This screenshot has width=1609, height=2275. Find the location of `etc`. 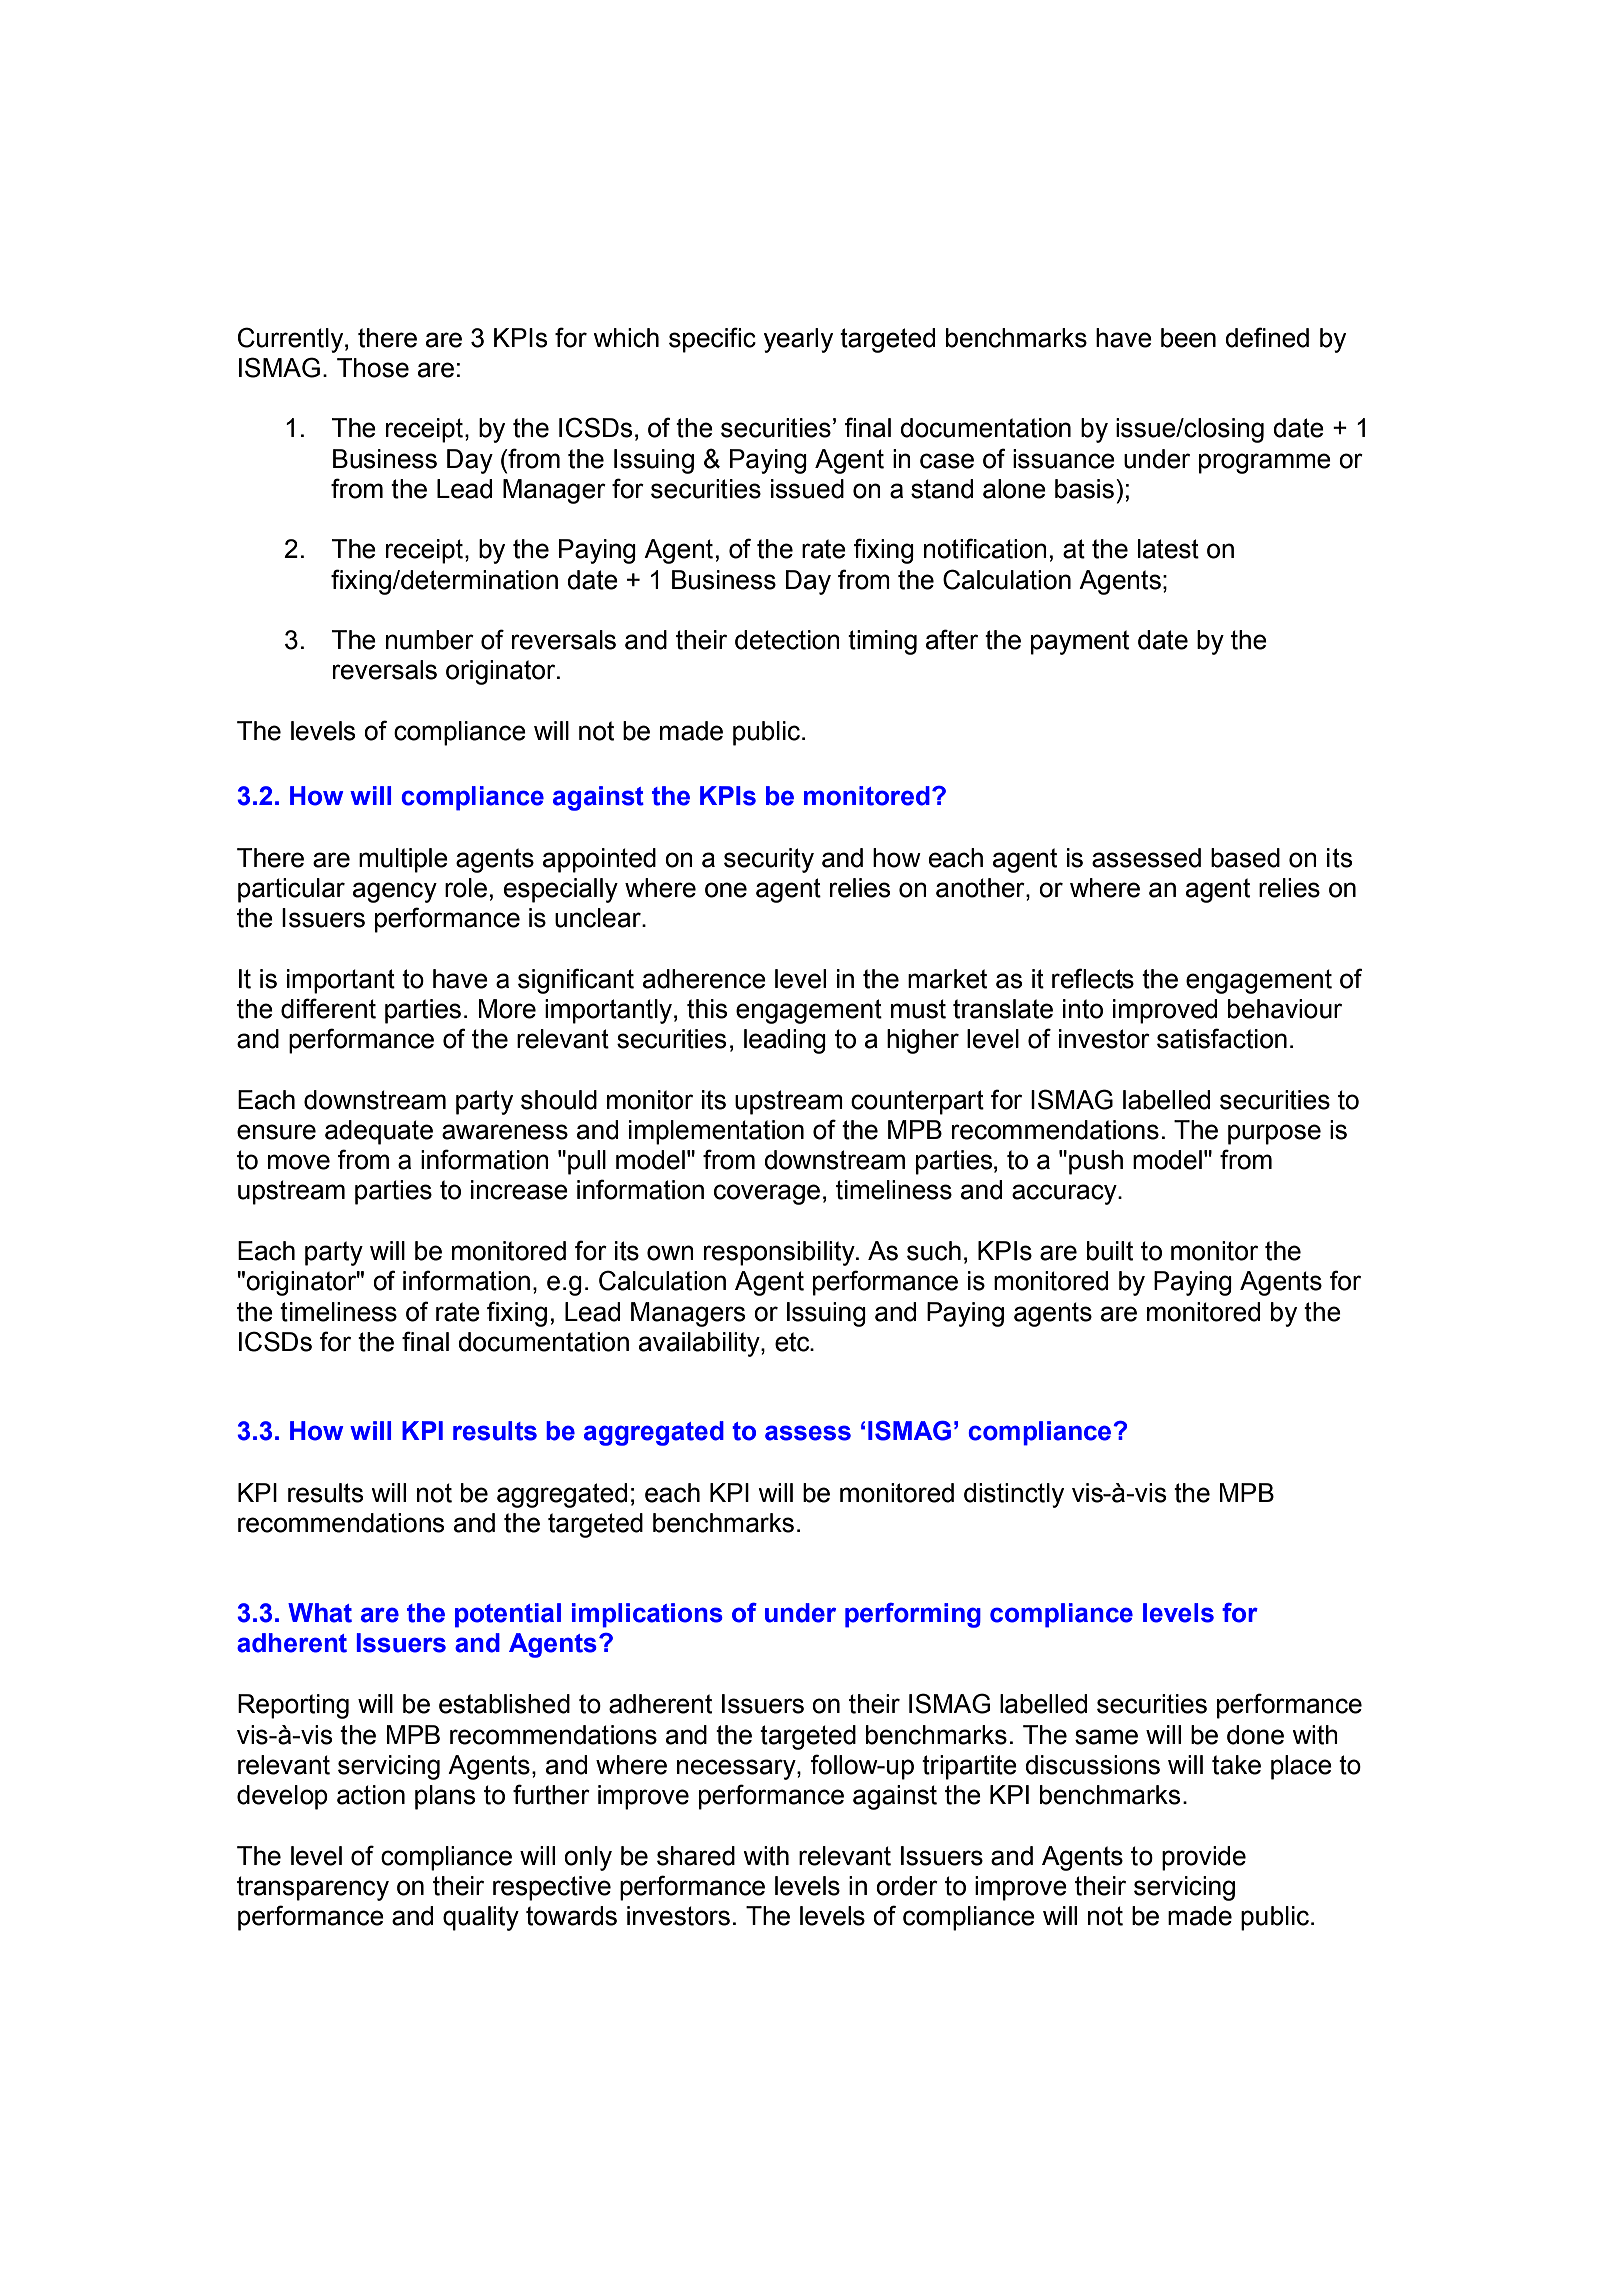

etc is located at coordinates (793, 1342).
